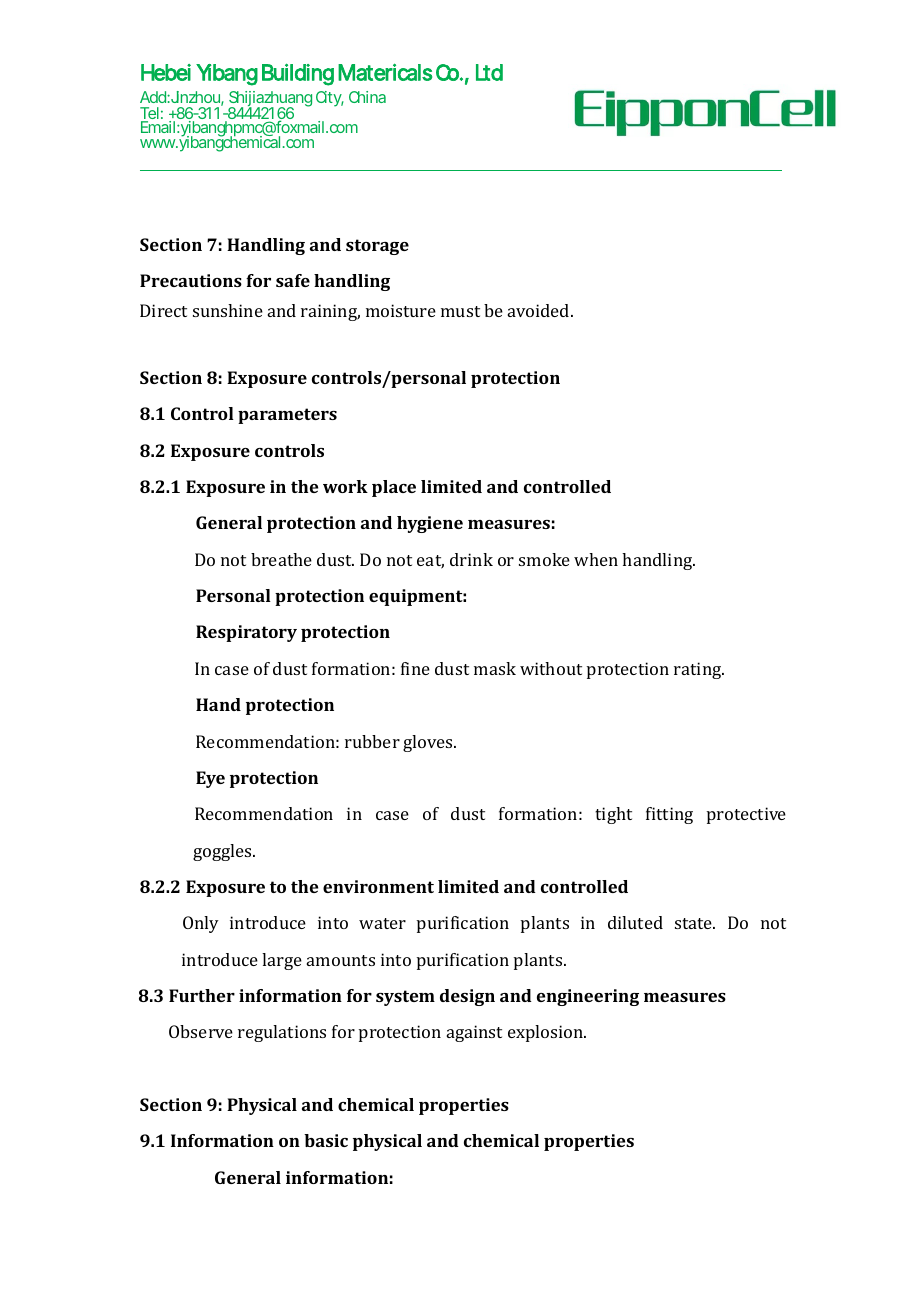 The width and height of the document is (924, 1308). What do you see at coordinates (460, 311) in the document?
I see `must` at bounding box center [460, 311].
